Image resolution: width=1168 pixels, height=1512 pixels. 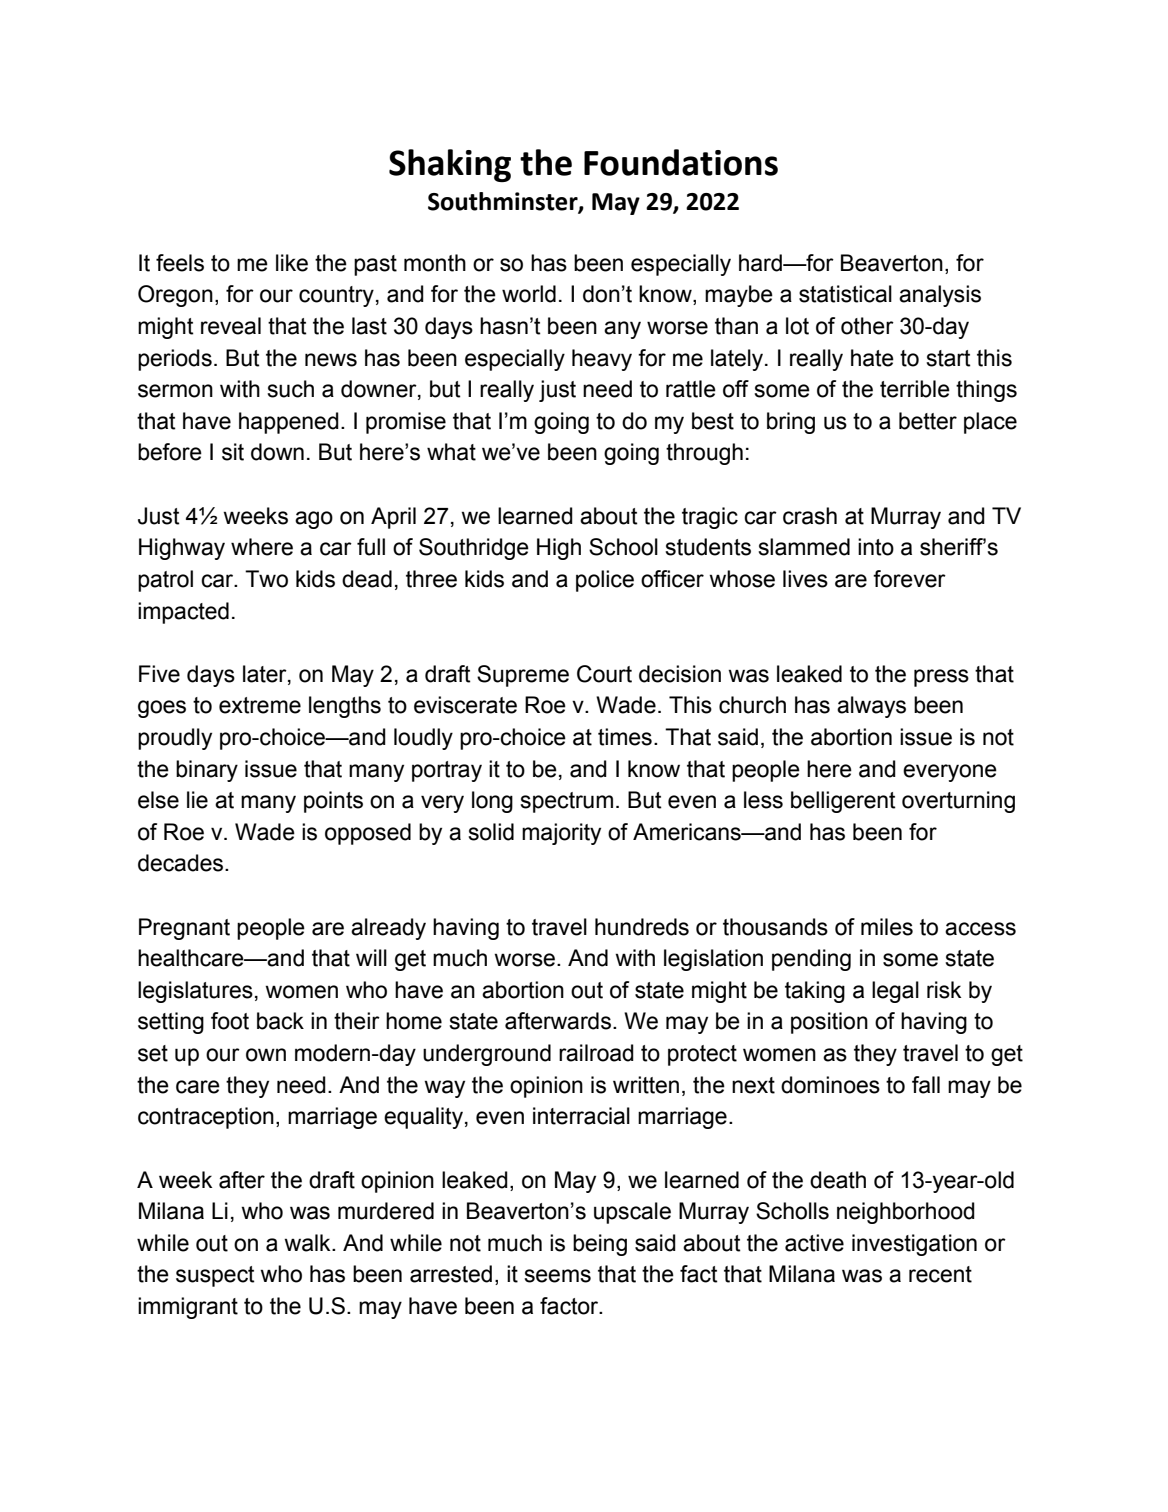 What do you see at coordinates (895, 992) in the screenshot?
I see `legal` at bounding box center [895, 992].
